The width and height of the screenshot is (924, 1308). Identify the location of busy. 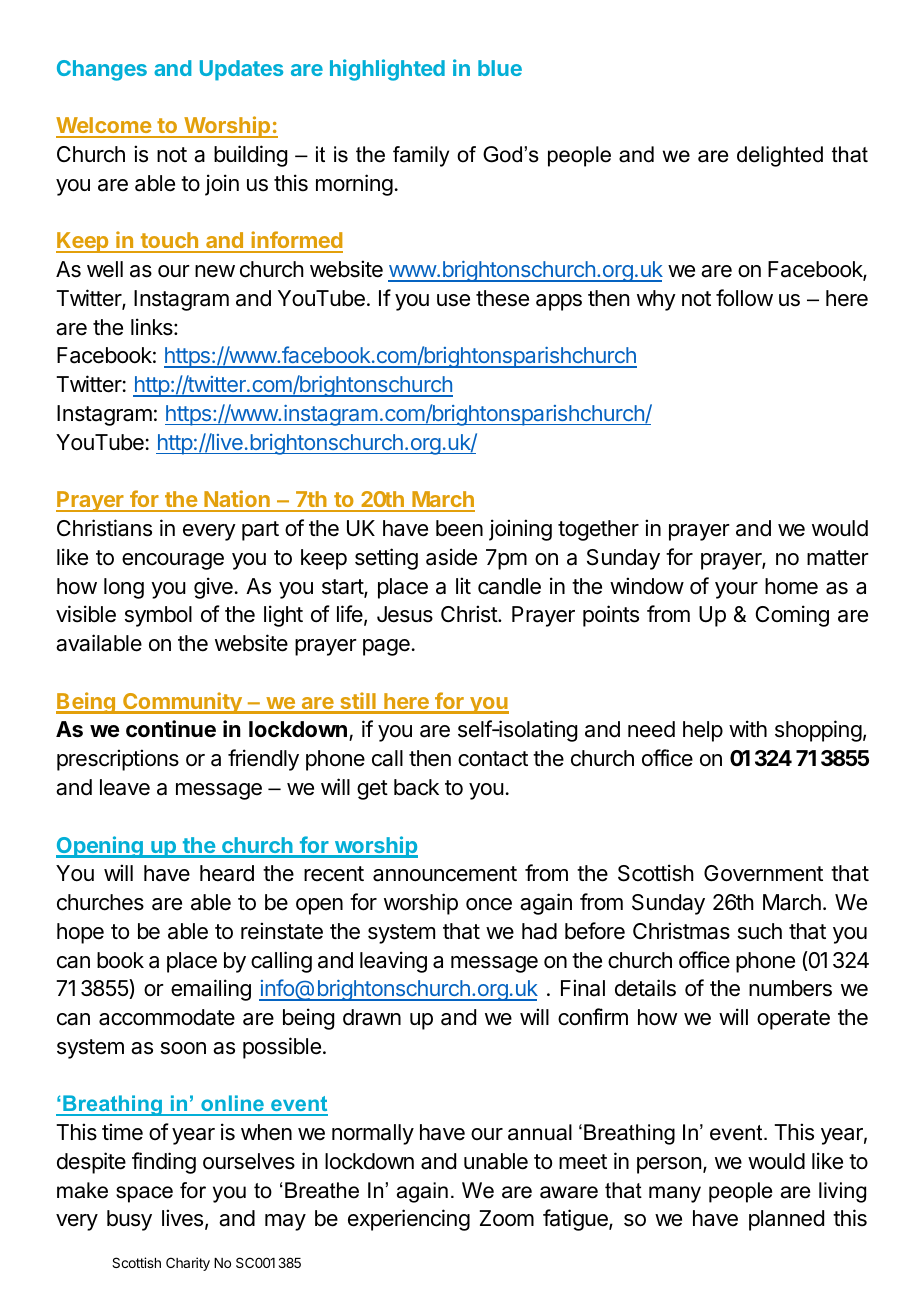
(129, 1220).
